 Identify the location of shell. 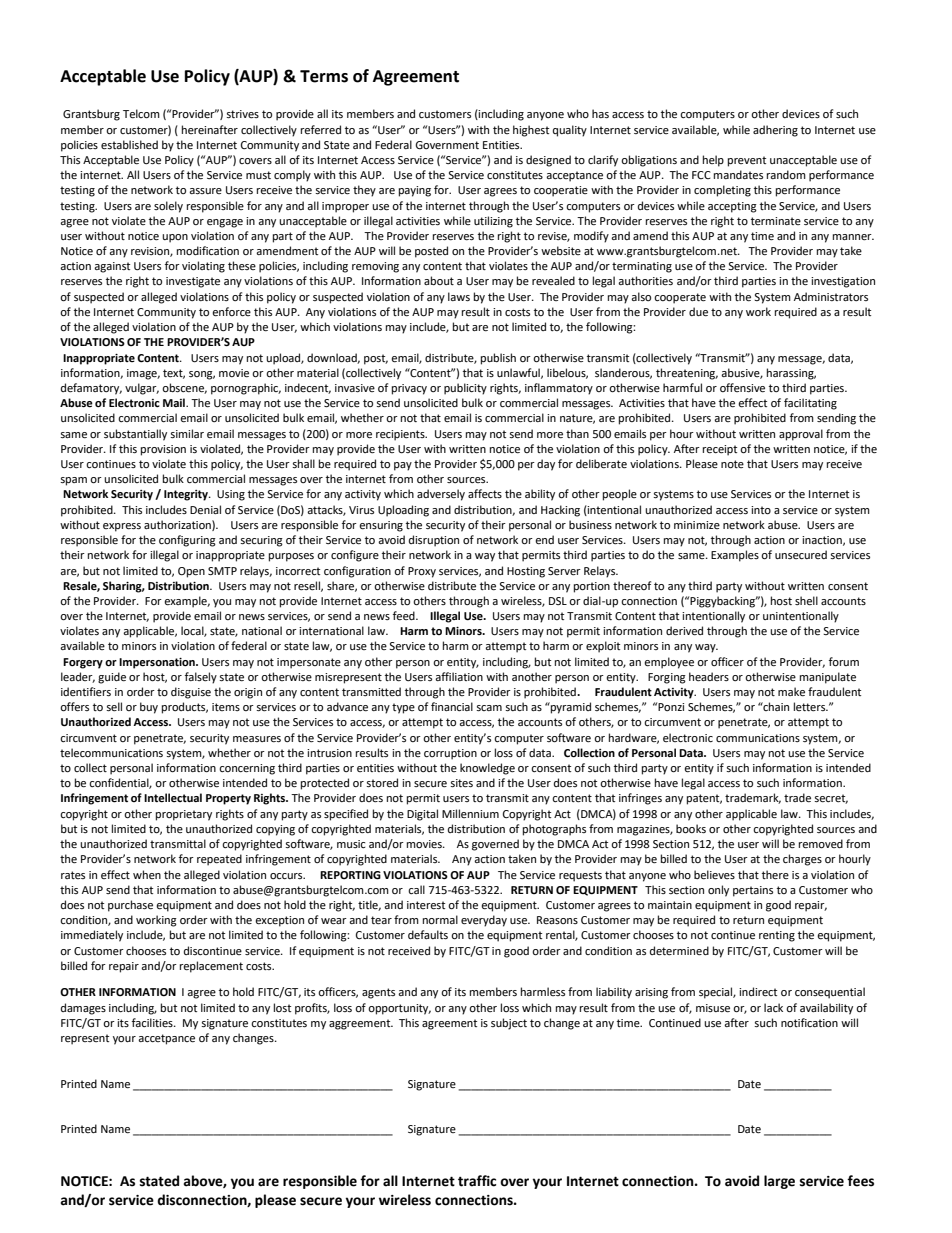
(806, 601).
